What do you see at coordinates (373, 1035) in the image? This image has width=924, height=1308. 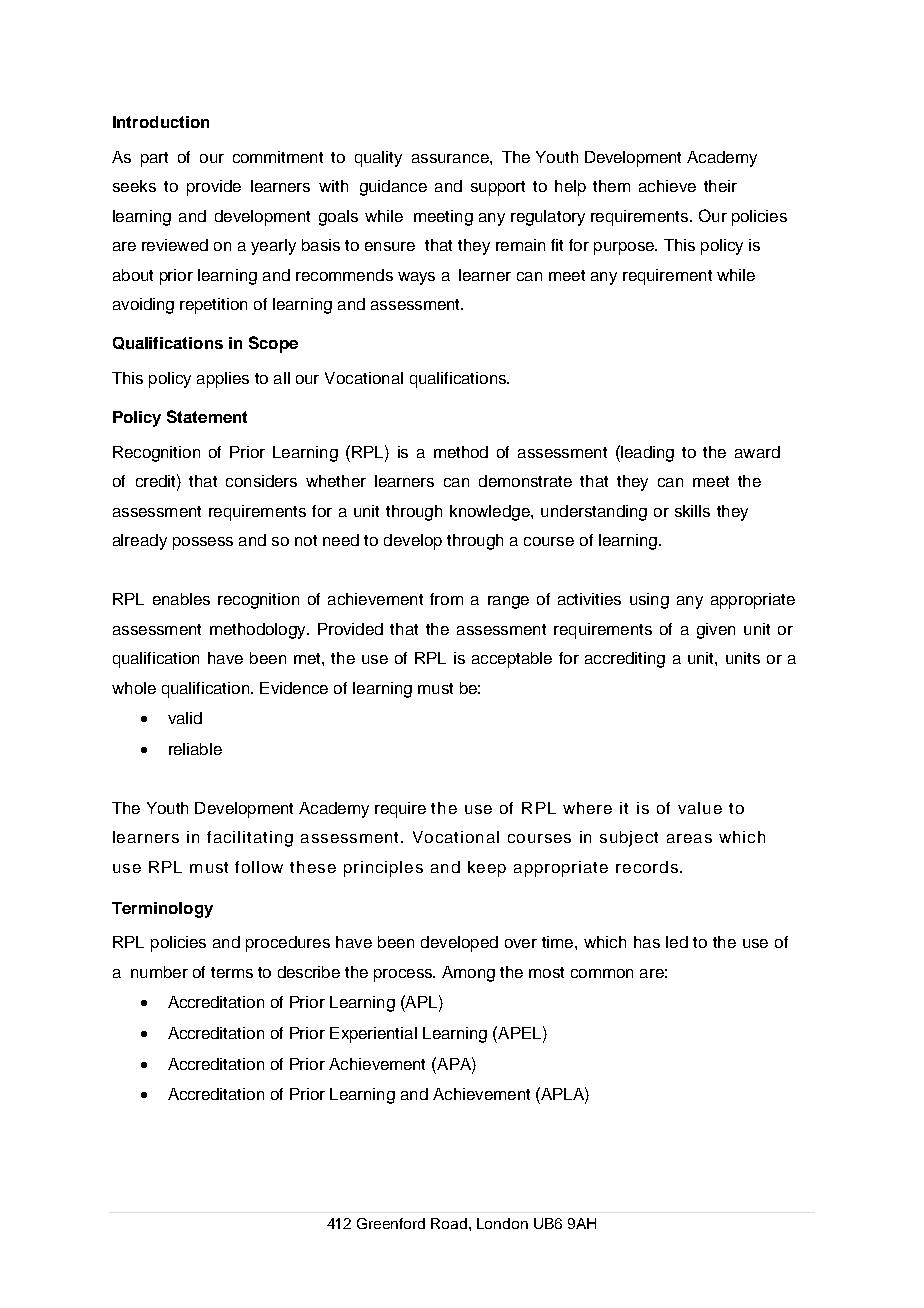 I see `Experiential` at bounding box center [373, 1035].
